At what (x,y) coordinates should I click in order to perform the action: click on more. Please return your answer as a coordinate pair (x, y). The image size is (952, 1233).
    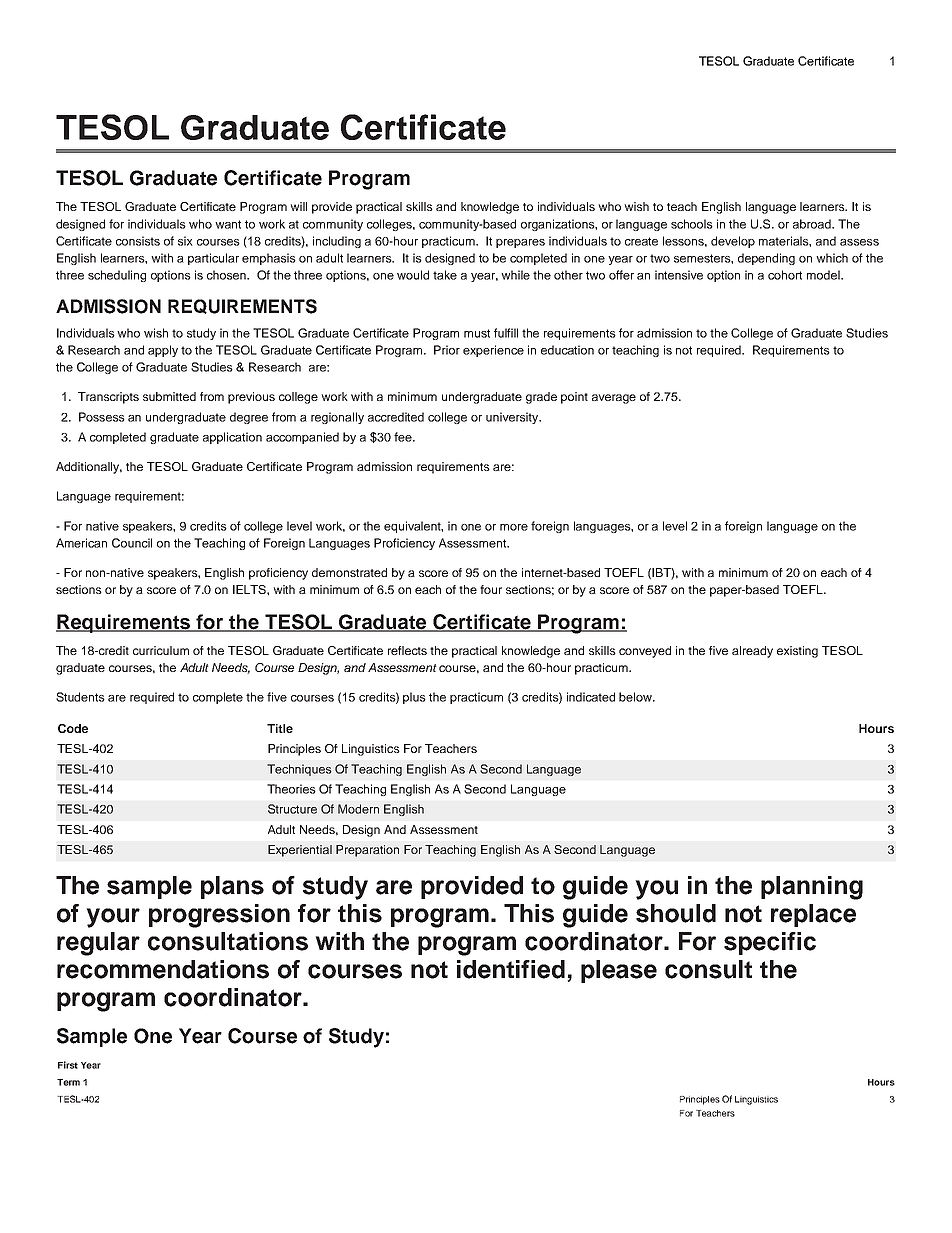
    Looking at the image, I should click on (514, 527).
